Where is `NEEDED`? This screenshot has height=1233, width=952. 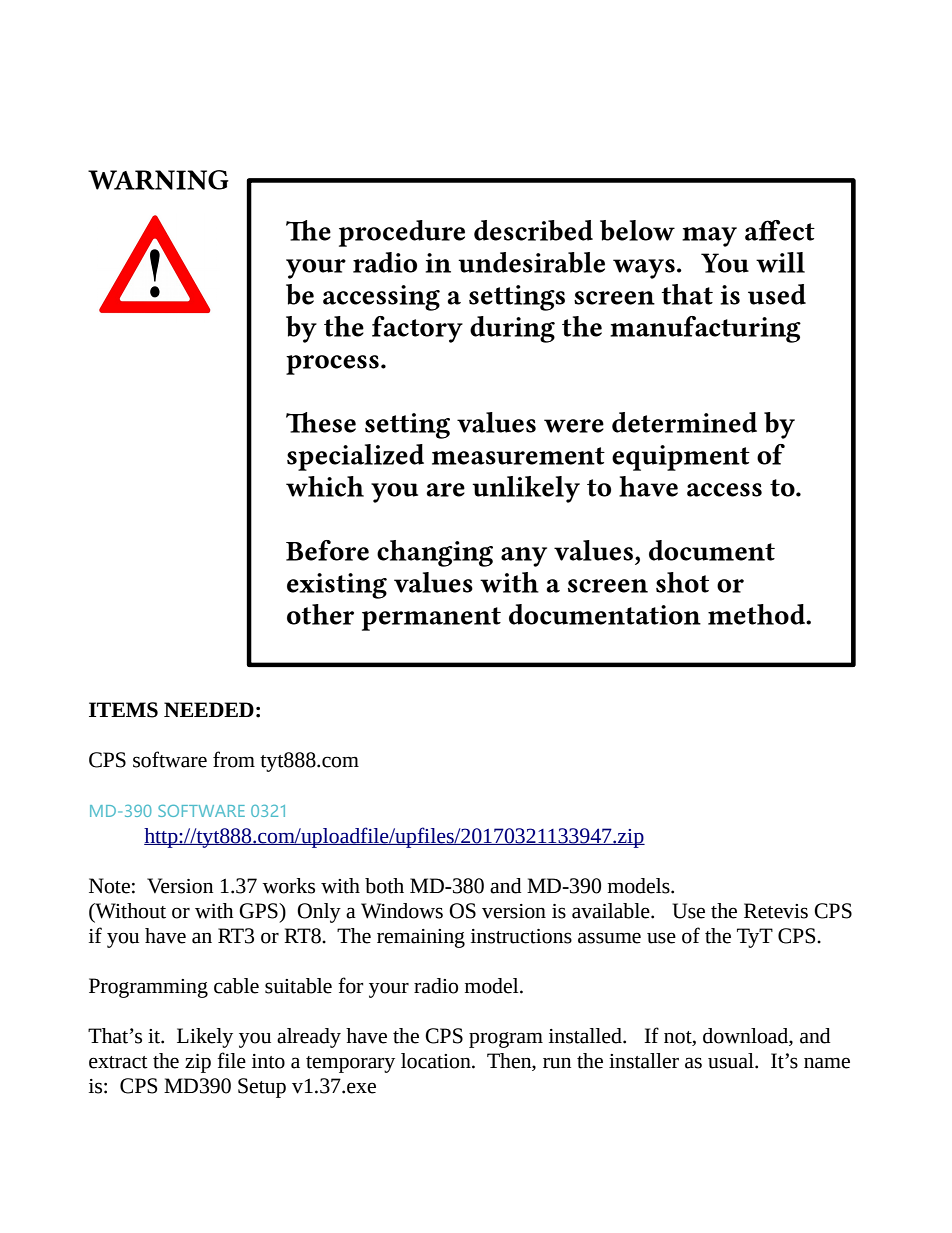
NEEDED is located at coordinates (209, 709).
